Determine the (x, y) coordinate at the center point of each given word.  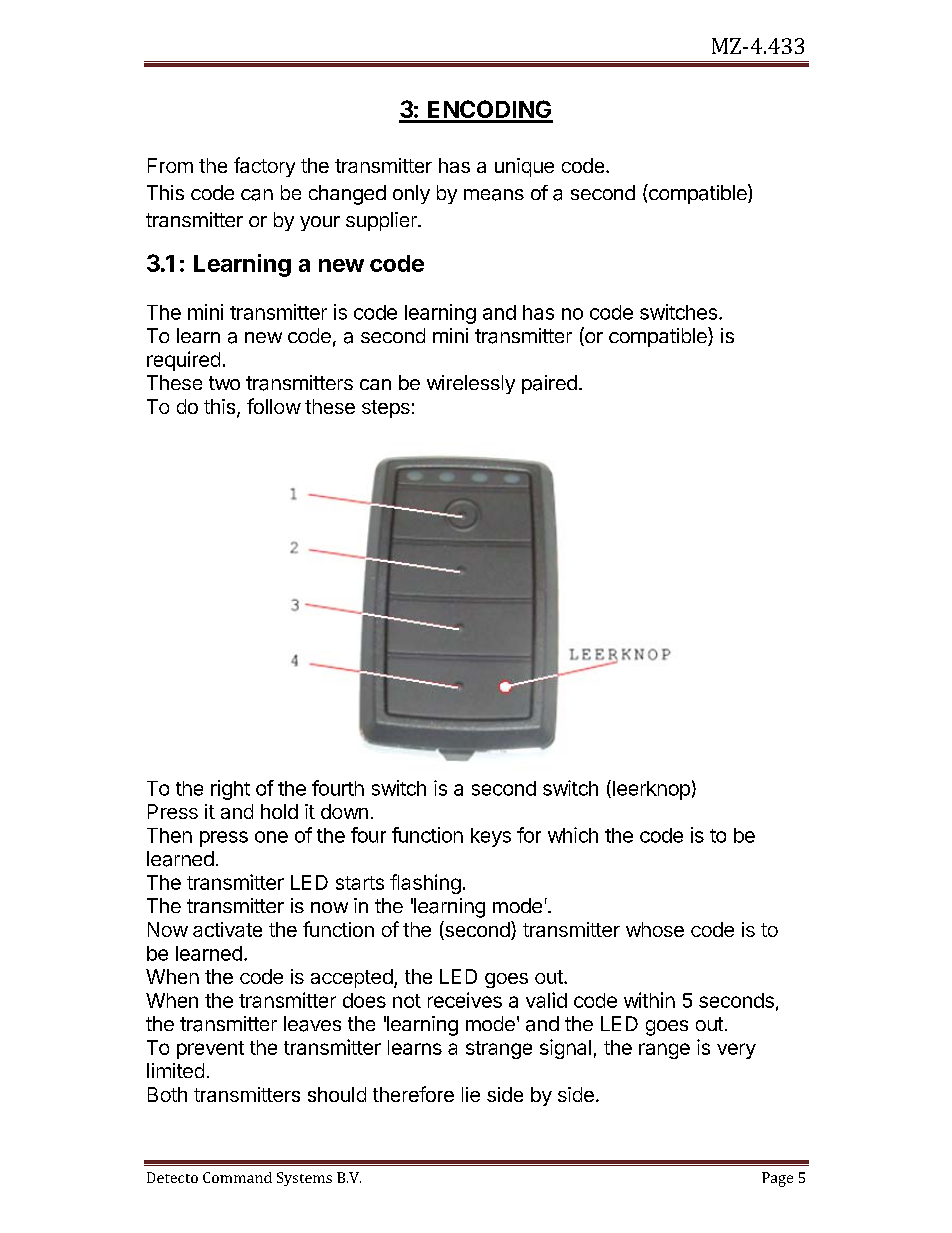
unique (524, 167)
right (230, 790)
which (573, 835)
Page (777, 1179)
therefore (413, 1094)
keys (491, 837)
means (494, 195)
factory (264, 167)
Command (237, 1177)
